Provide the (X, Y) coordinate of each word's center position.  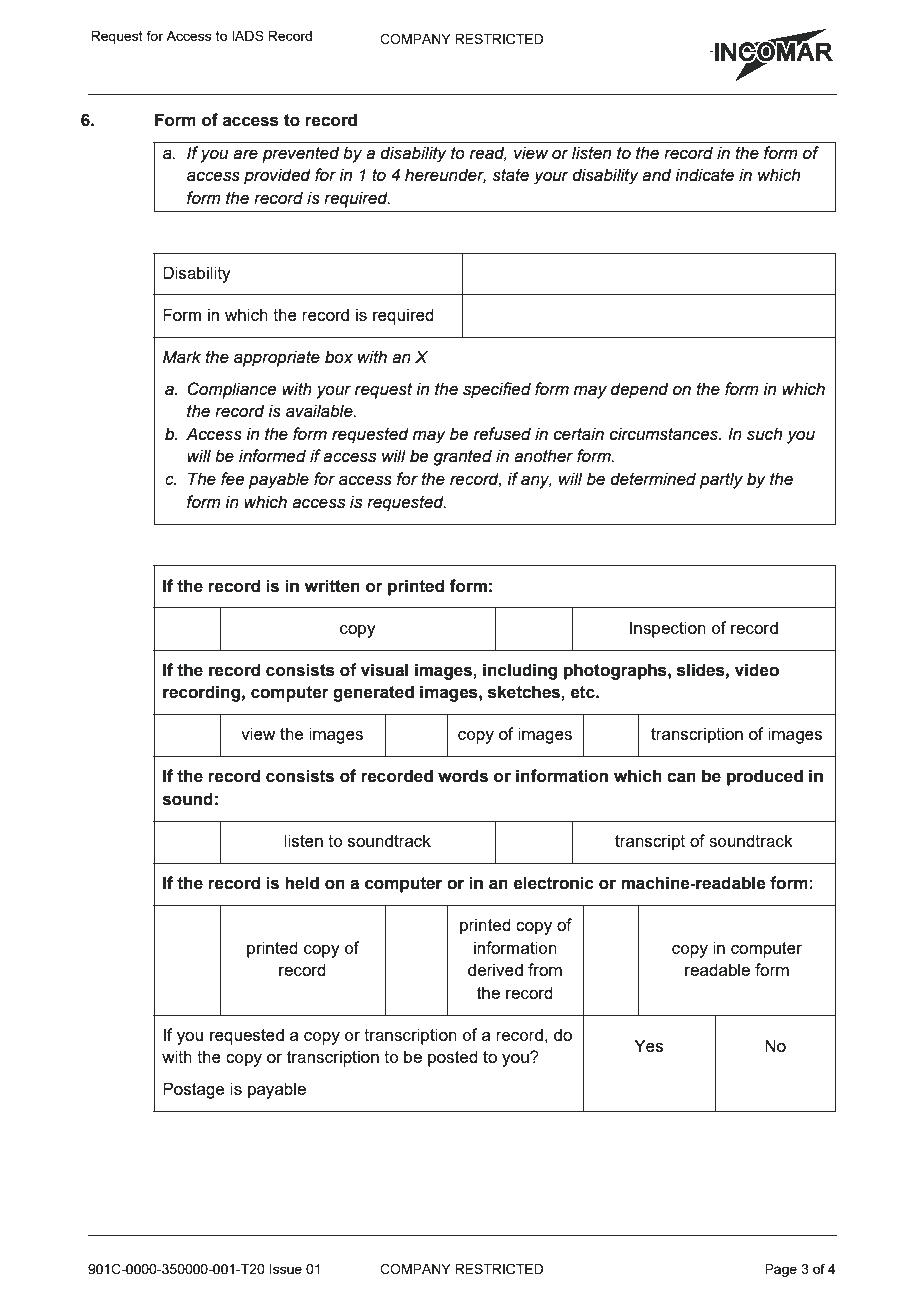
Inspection (668, 629)
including (520, 671)
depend (639, 390)
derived (495, 969)
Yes (649, 1045)
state (510, 175)
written (332, 586)
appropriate (277, 358)
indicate (705, 175)
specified (497, 390)
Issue (286, 1269)
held (302, 883)
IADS (248, 35)
